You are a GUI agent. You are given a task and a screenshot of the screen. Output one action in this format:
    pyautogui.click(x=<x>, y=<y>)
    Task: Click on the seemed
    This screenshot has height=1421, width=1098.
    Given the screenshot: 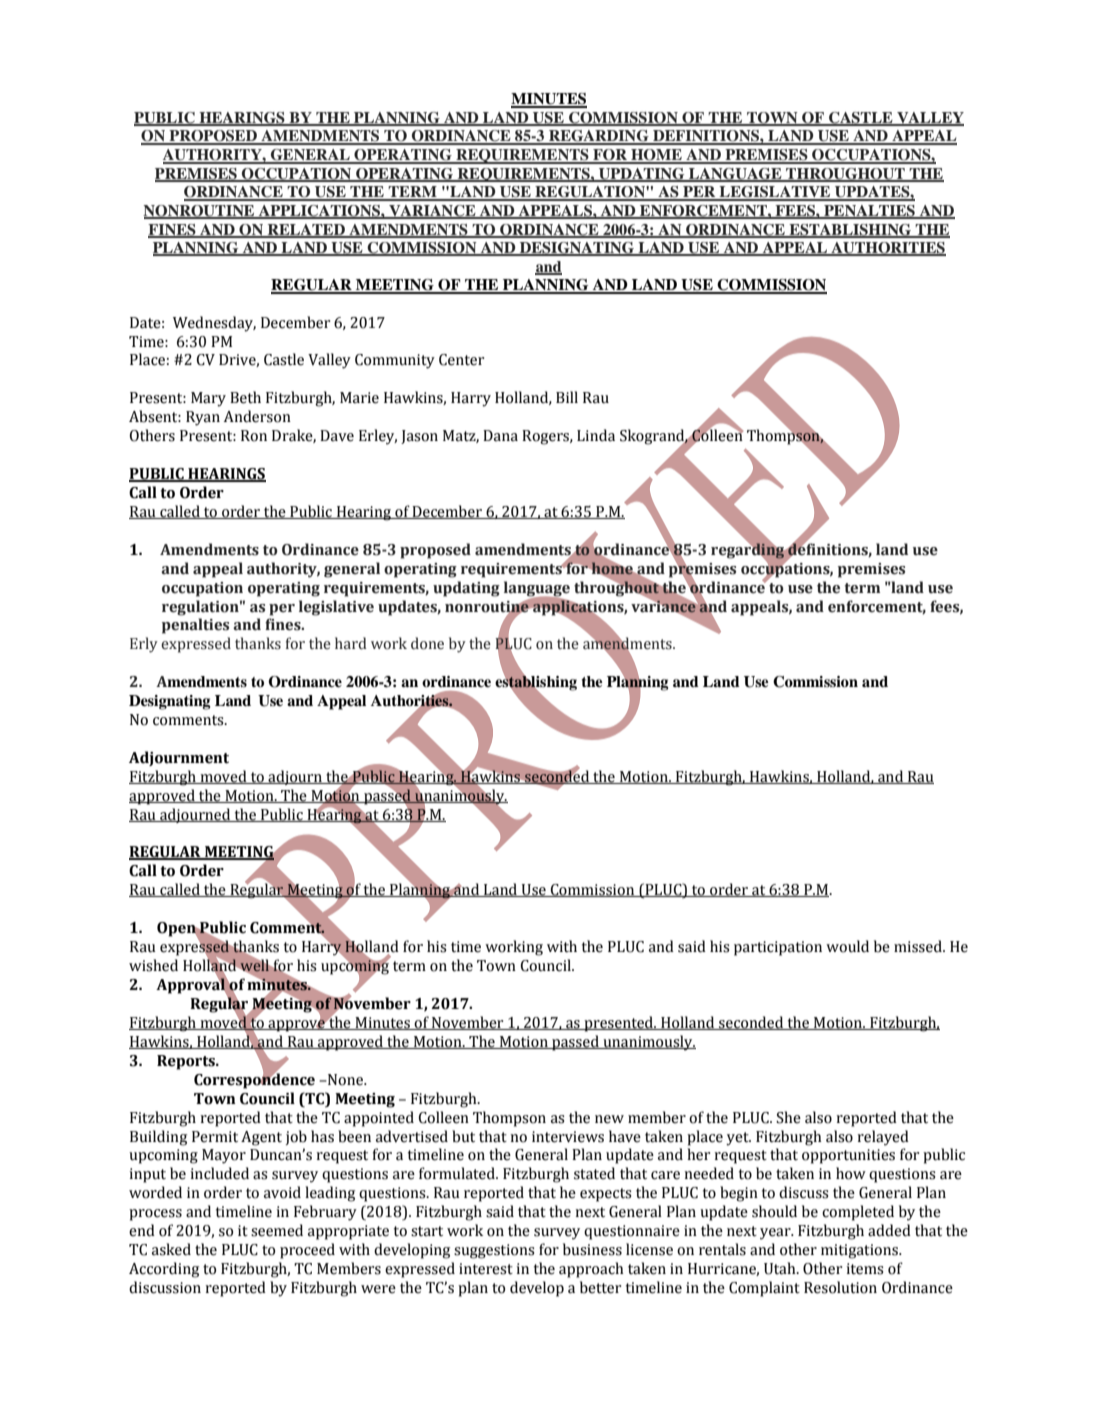 What is the action you would take?
    pyautogui.click(x=277, y=1230)
